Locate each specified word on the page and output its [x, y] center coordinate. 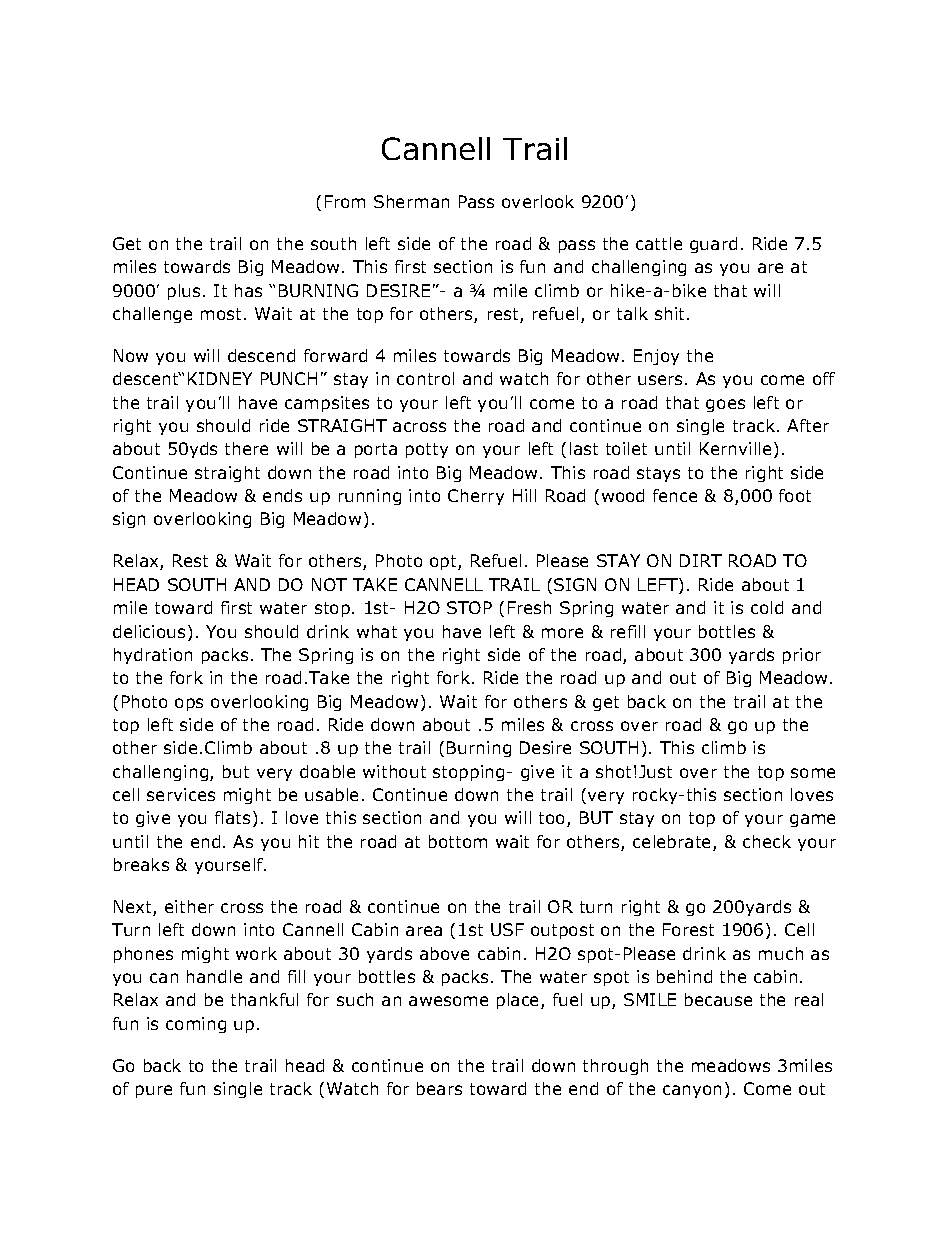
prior [802, 656]
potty [427, 450]
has [248, 290]
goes [725, 405]
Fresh [529, 607]
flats [232, 817]
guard [713, 245]
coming [196, 1025]
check [767, 841]
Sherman [411, 201]
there [246, 448]
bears [439, 1088]
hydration [153, 656]
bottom [458, 841]
